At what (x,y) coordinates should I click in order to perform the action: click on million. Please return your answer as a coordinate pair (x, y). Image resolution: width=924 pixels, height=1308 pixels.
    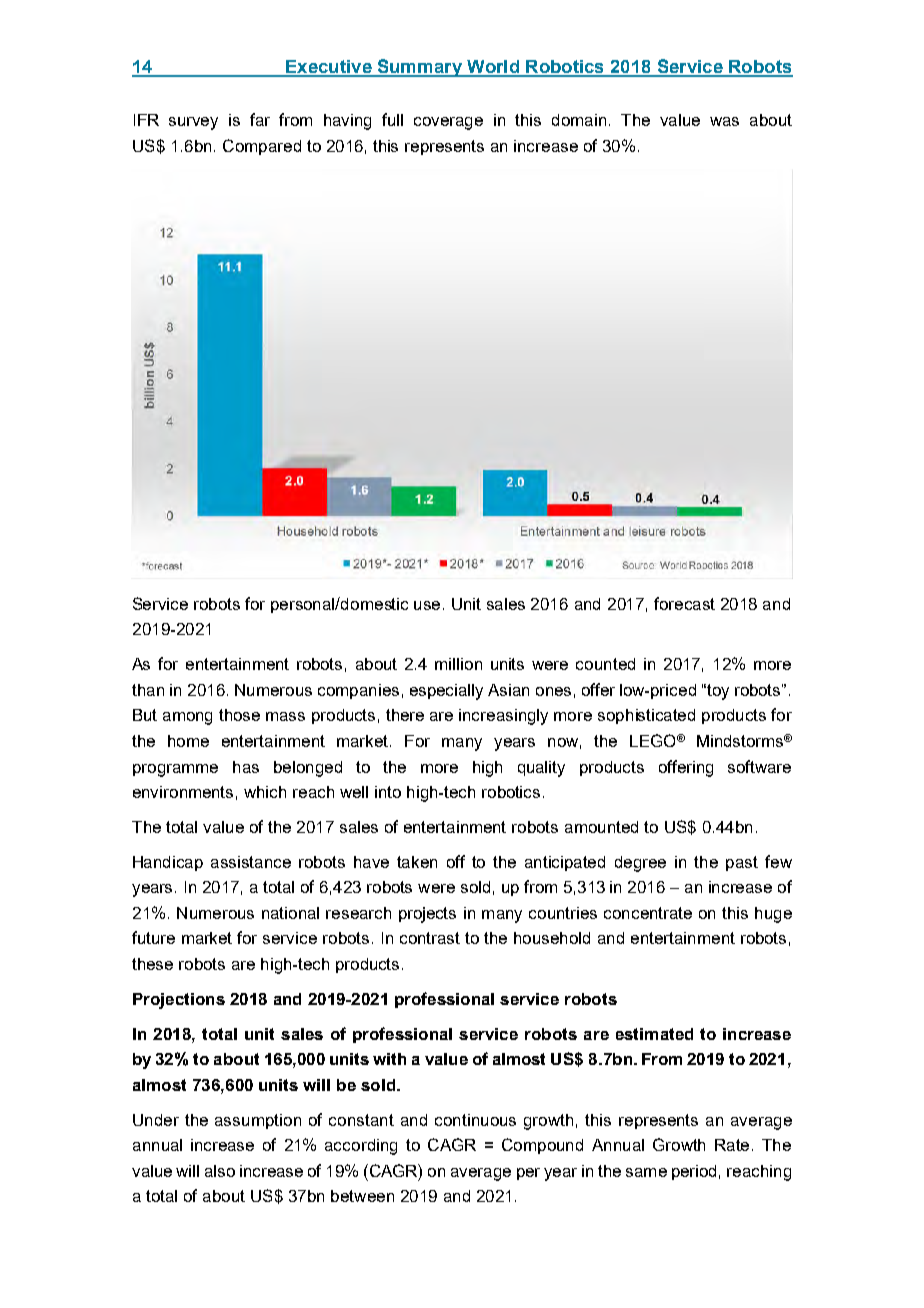
    Looking at the image, I should click on (458, 664).
